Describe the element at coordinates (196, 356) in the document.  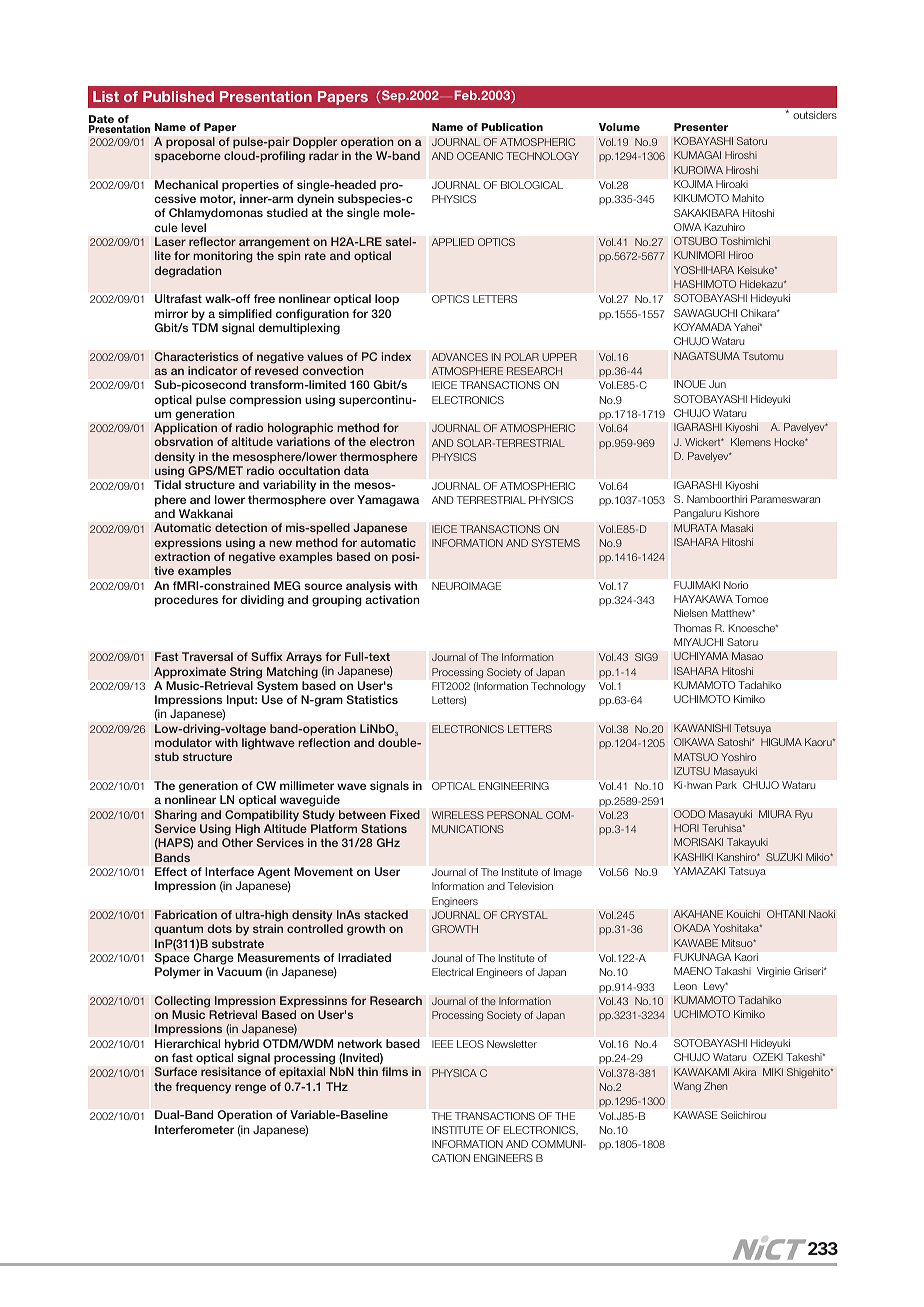
I see `Characteristics` at that location.
